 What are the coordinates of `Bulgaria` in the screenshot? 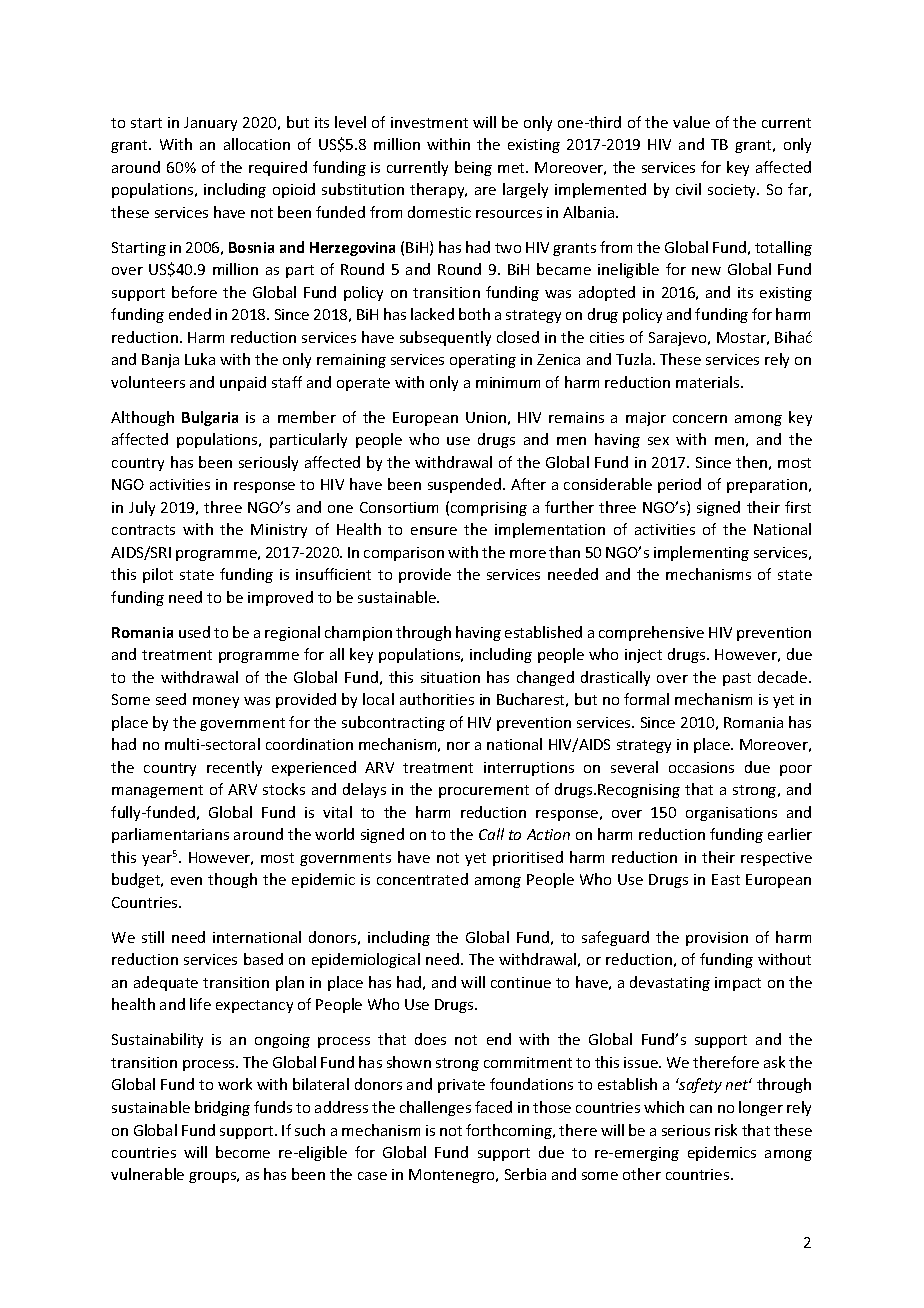 It's located at (210, 418).
